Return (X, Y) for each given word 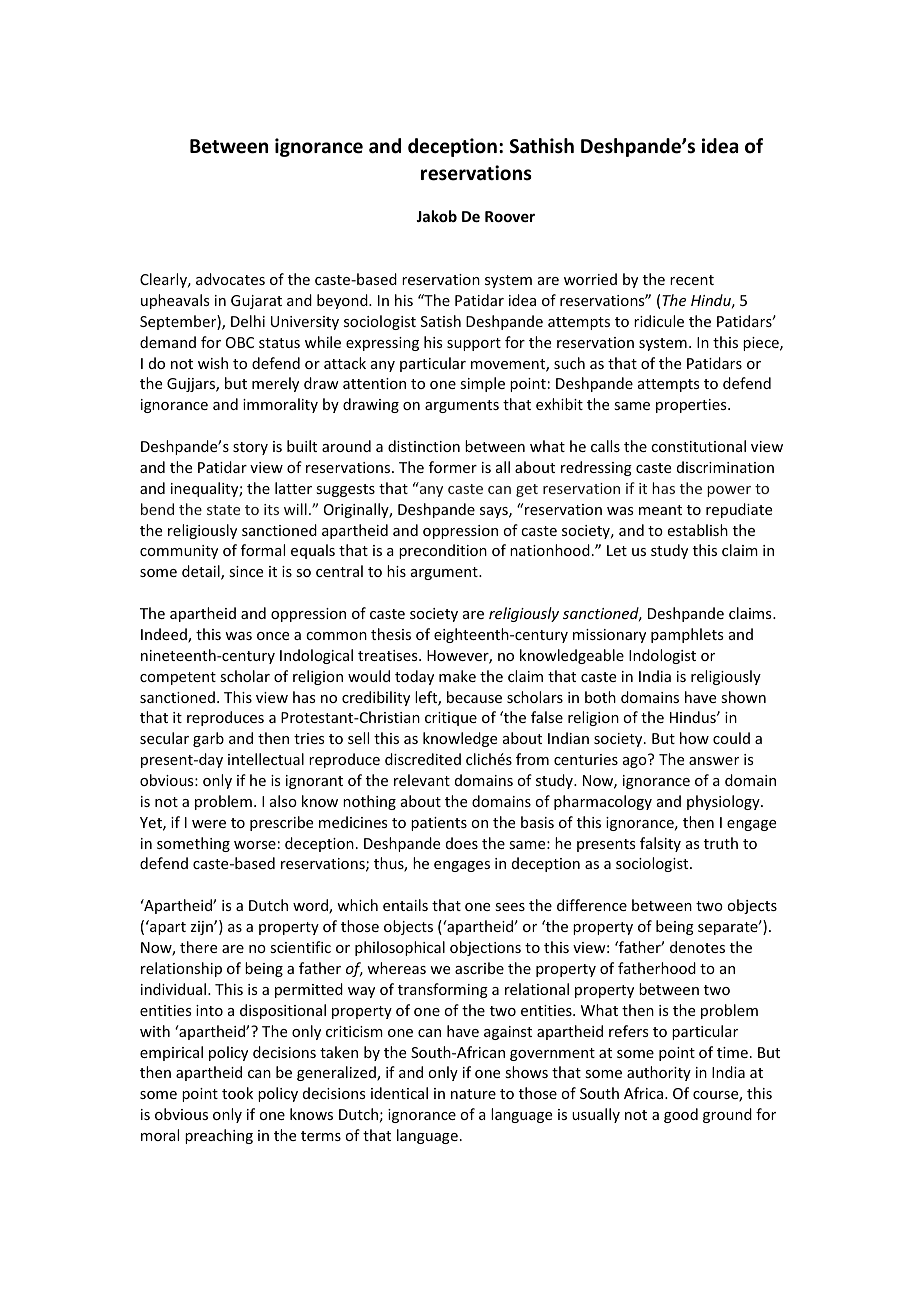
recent (692, 280)
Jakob (436, 216)
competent (178, 678)
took (237, 1093)
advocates (230, 279)
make (457, 676)
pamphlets (687, 635)
